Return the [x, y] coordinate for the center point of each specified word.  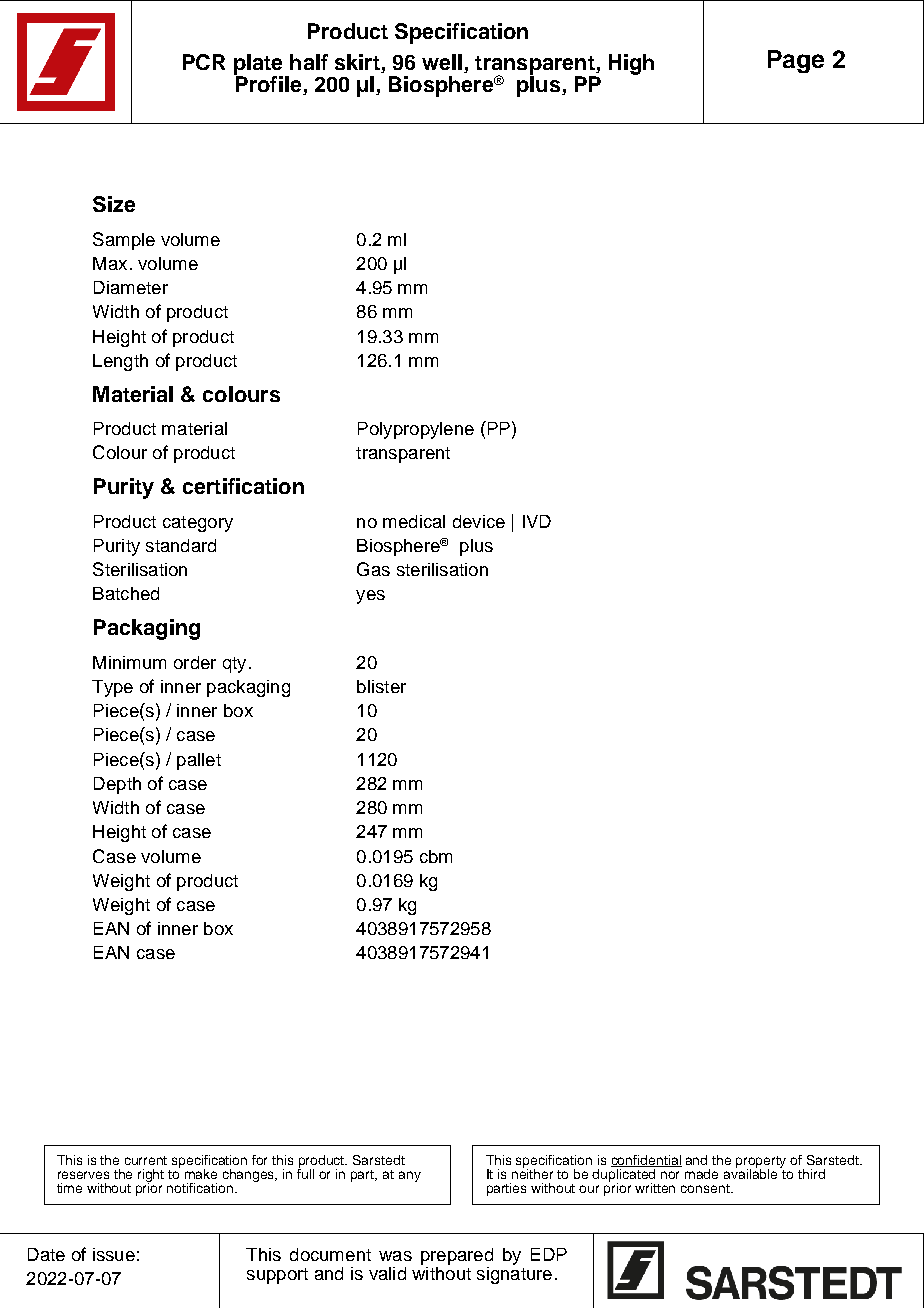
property [761, 1163]
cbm [436, 856]
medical [414, 521]
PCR [204, 62]
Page [796, 61]
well [442, 62]
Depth [117, 785]
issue [114, 1254]
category [198, 524]
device [479, 521]
